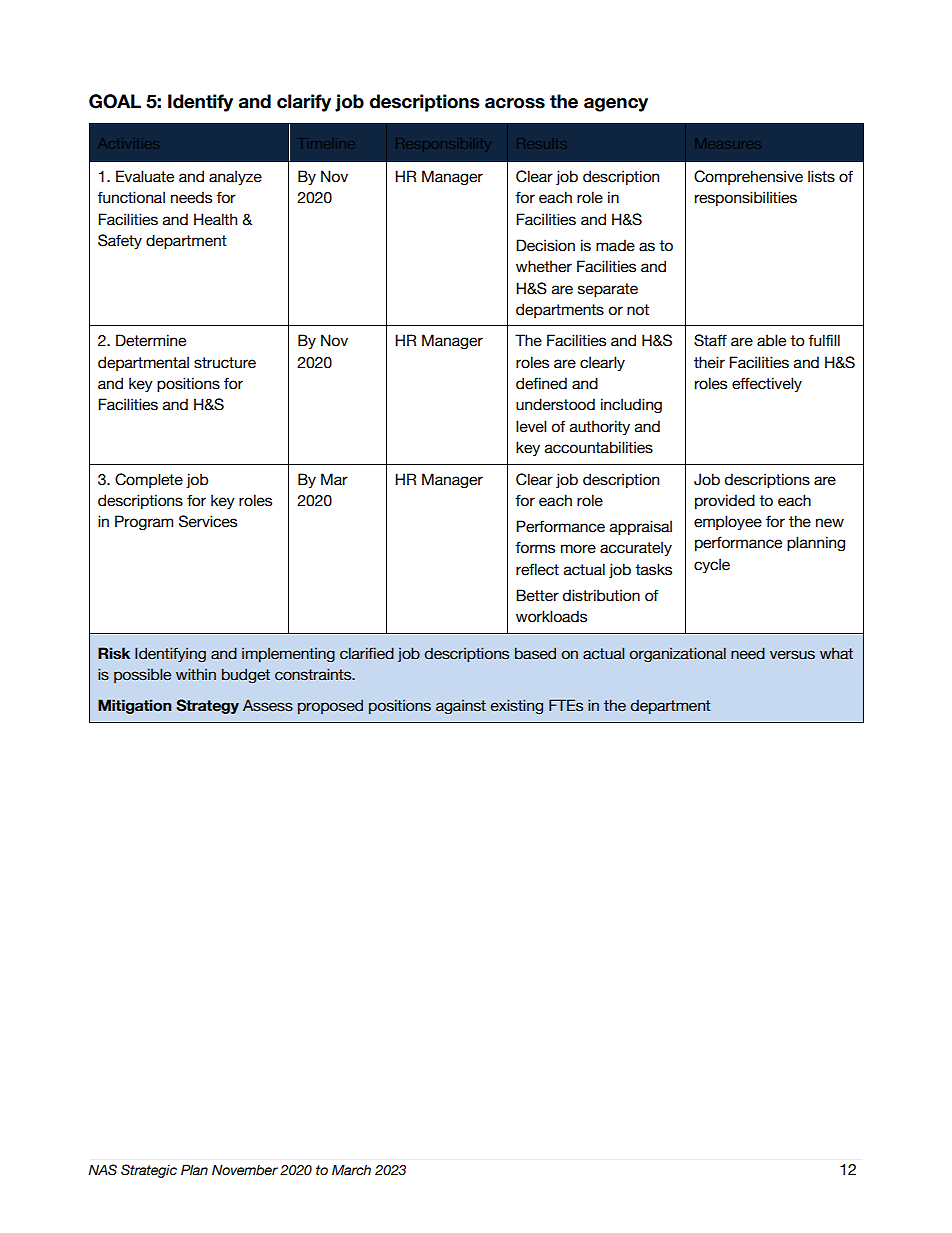 Image resolution: width=952 pixels, height=1233 pixels. I want to click on Evaluate, so click(145, 176).
